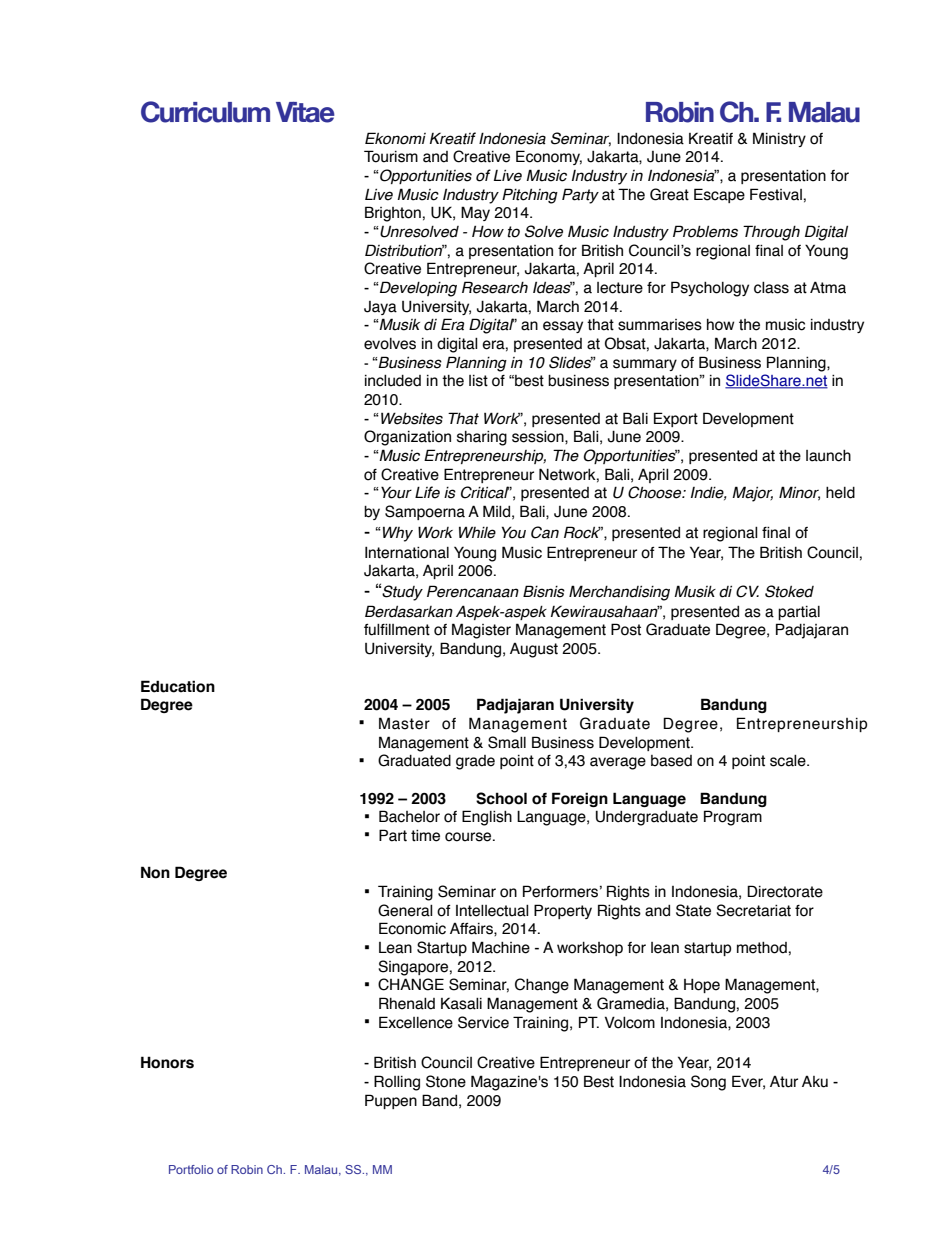 The width and height of the screenshot is (952, 1233). Describe the element at coordinates (205, 112) in the screenshot. I see `Curriculum` at that location.
